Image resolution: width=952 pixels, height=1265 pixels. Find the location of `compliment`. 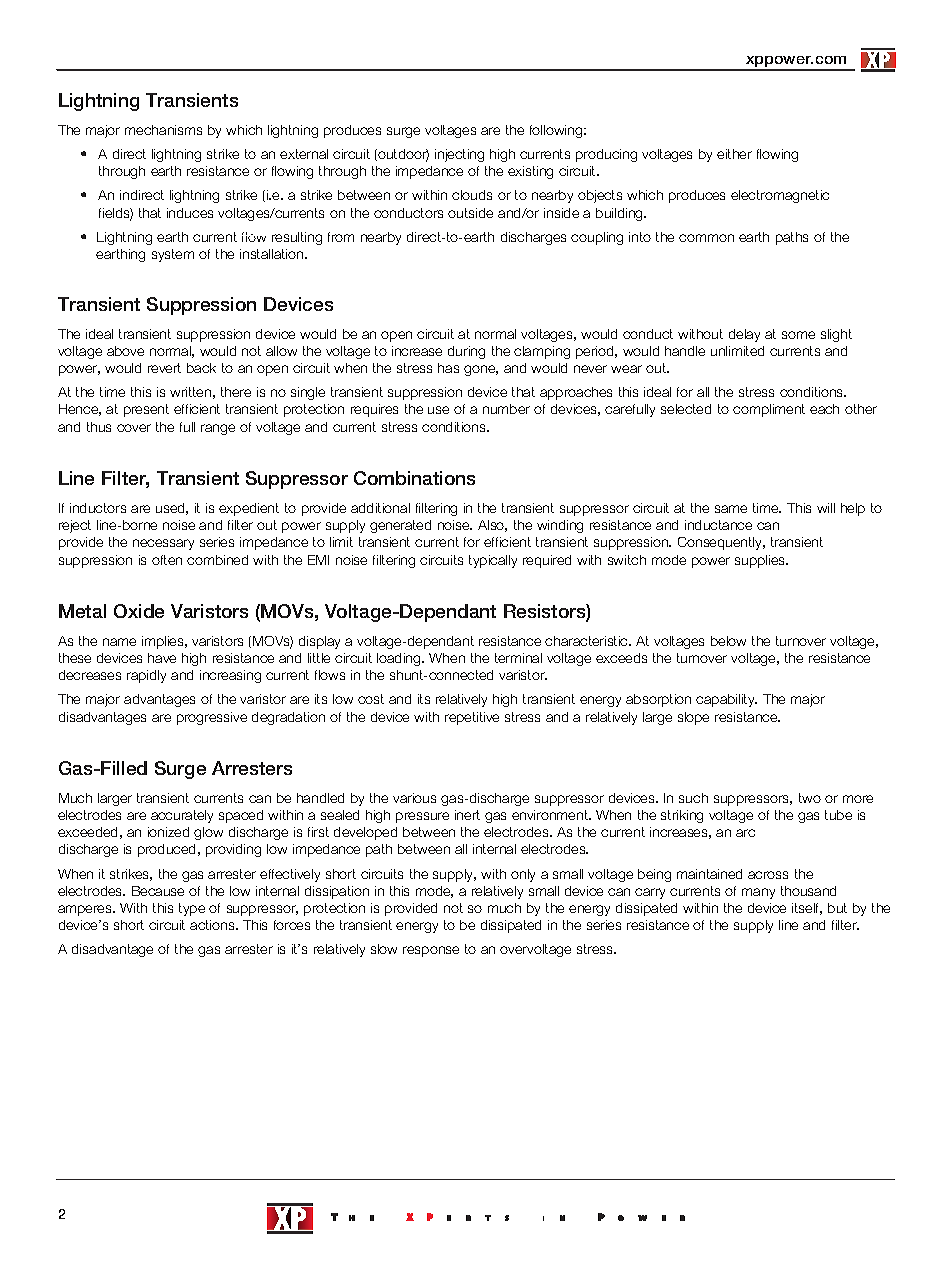

compliment is located at coordinates (769, 410).
